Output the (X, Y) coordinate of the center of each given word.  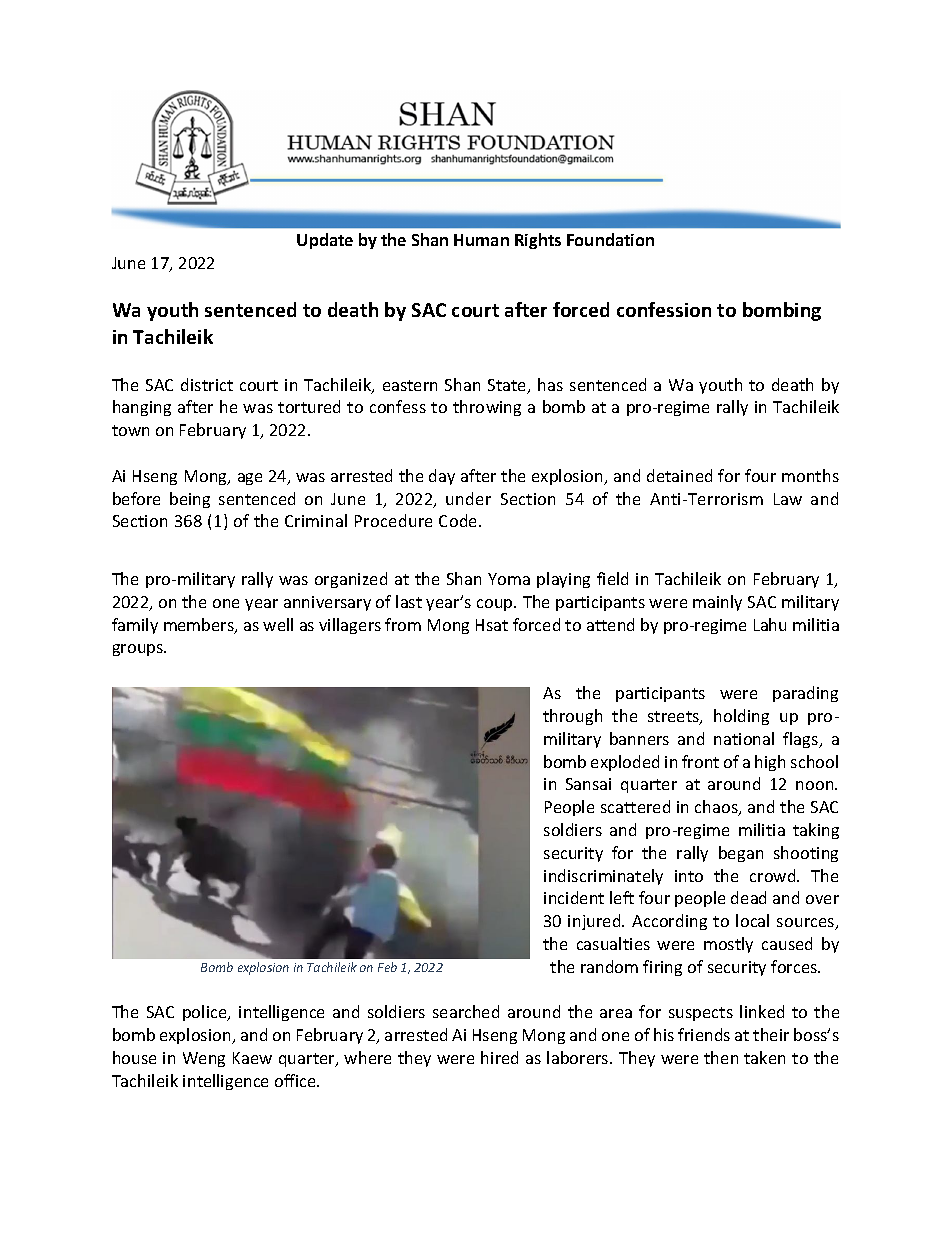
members (200, 626)
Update (325, 241)
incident (574, 897)
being (190, 500)
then (721, 1057)
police (206, 1013)
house (134, 1057)
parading (805, 694)
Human (481, 240)
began (741, 854)
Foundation (610, 239)
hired (499, 1057)
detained (679, 475)
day (442, 477)
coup (496, 605)
